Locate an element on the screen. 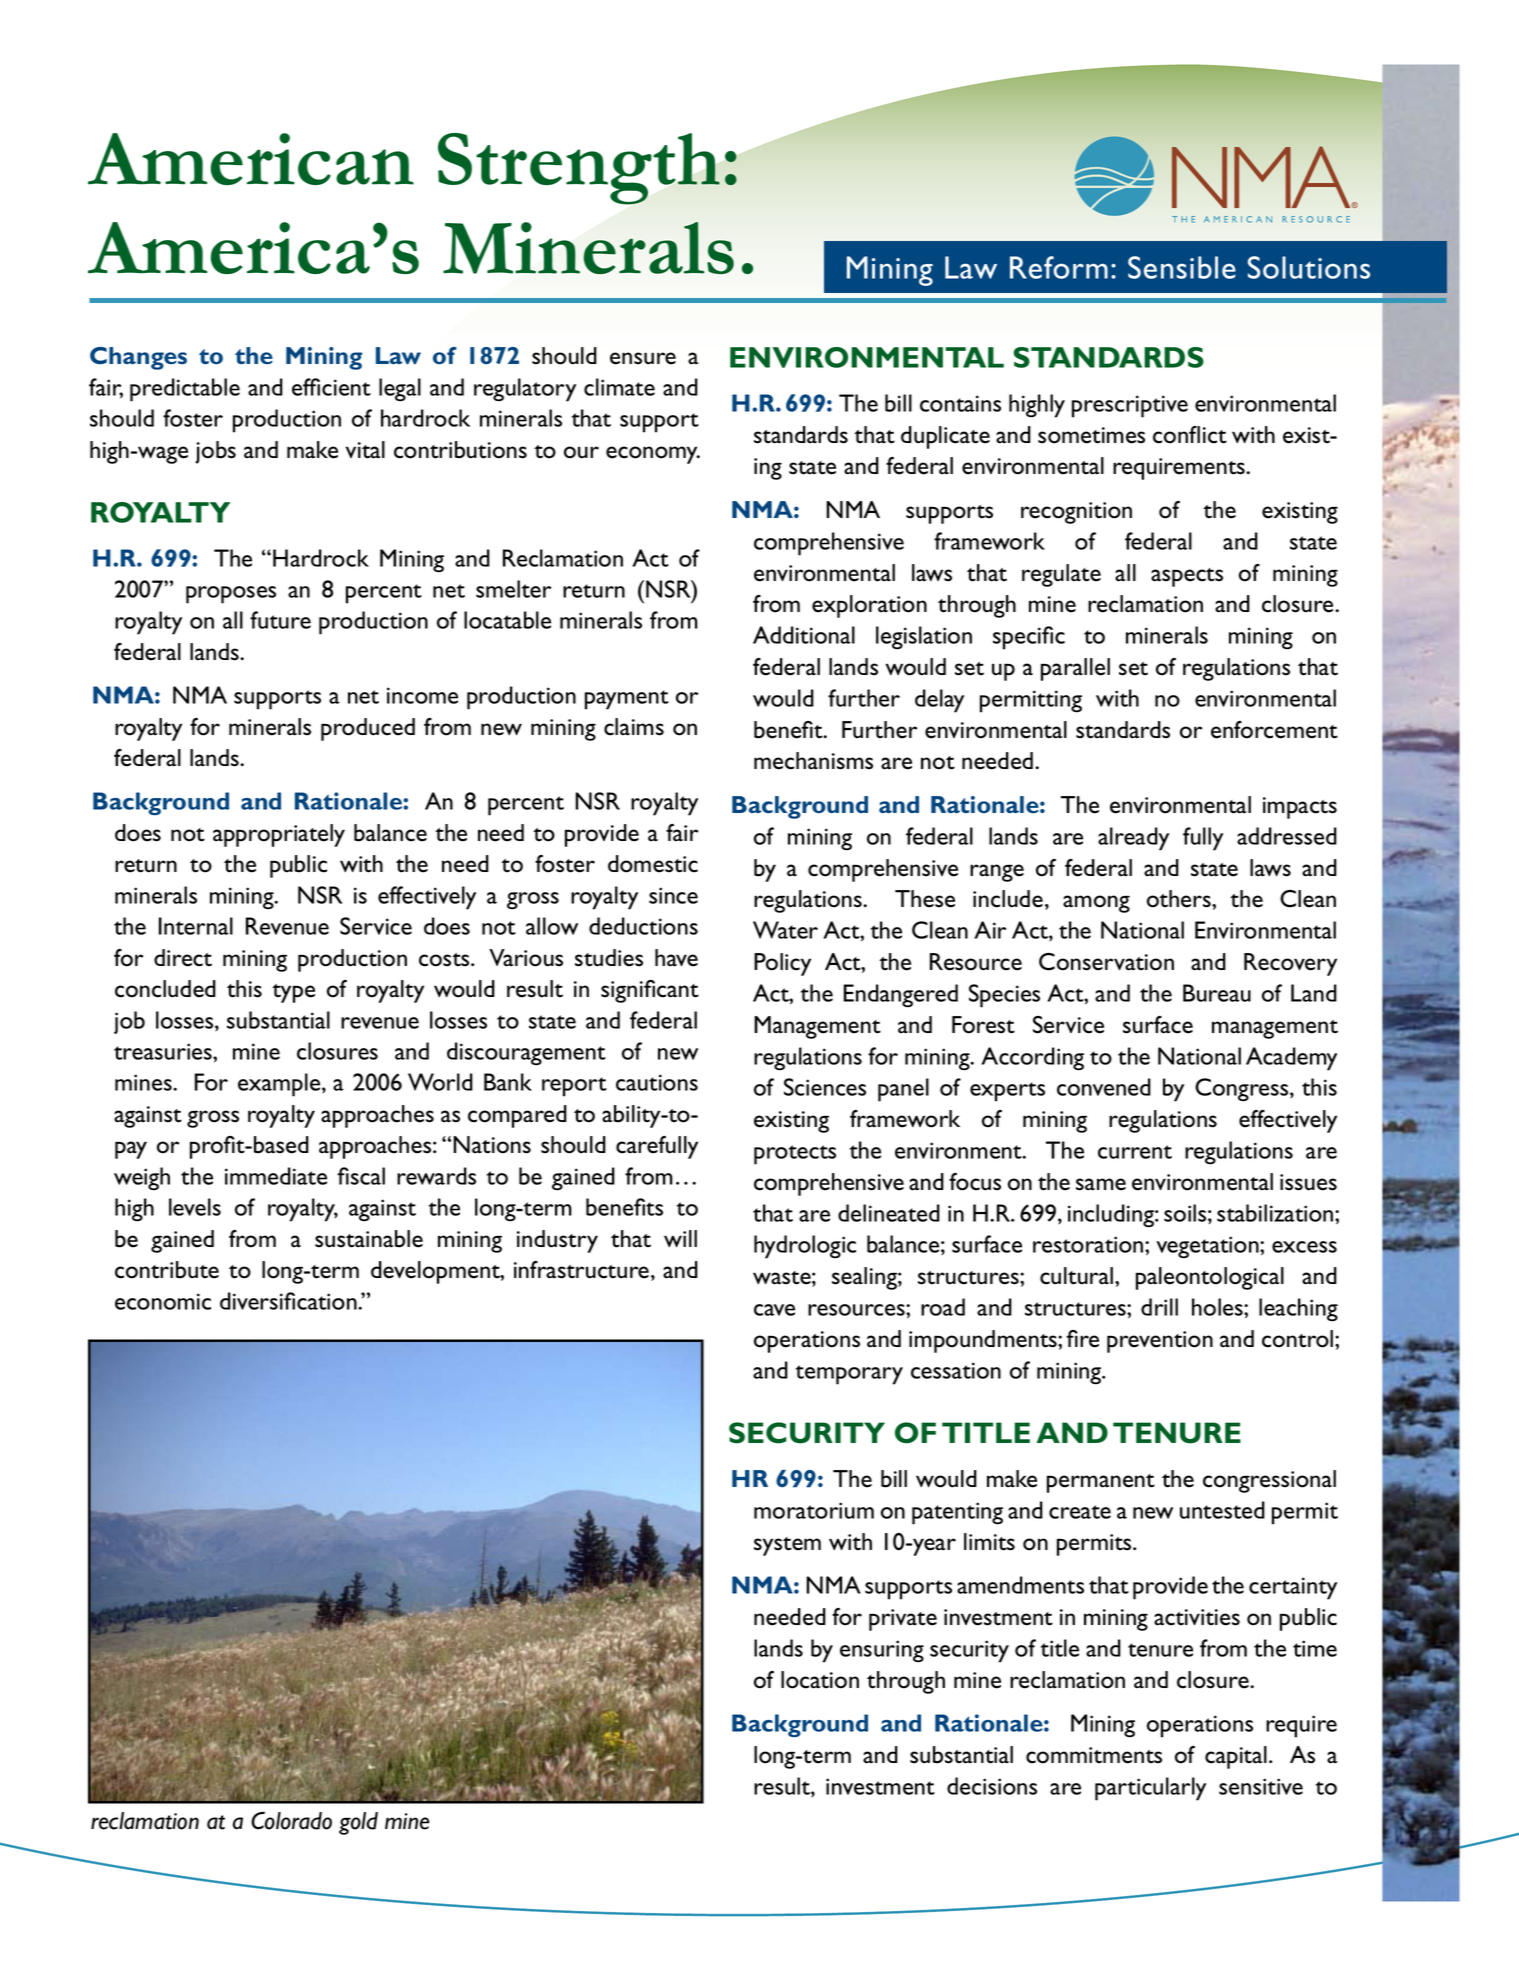 Image resolution: width=1519 pixels, height=1966 pixels. diversification is located at coordinates (289, 1301).
